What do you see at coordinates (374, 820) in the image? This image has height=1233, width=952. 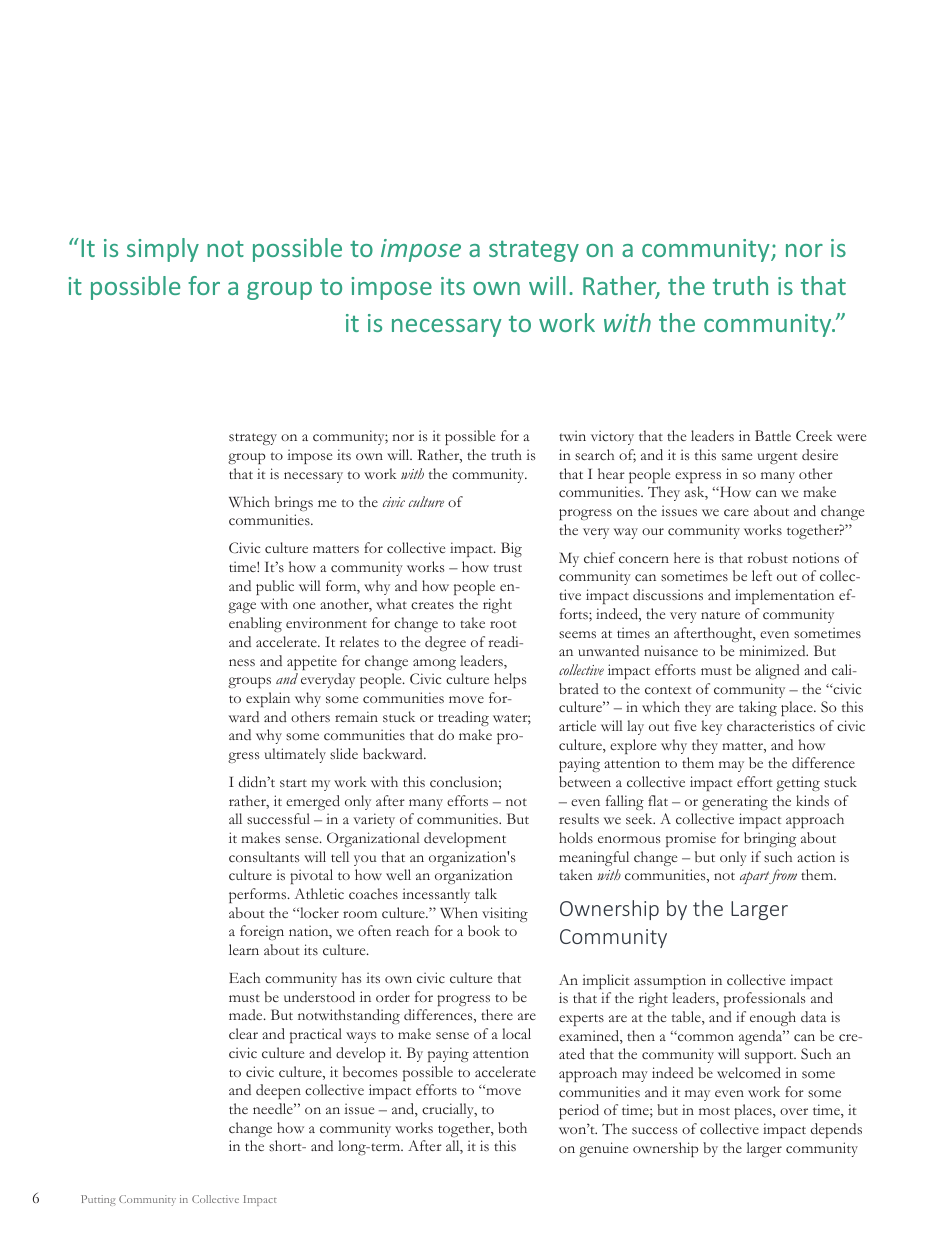 I see `variety` at bounding box center [374, 820].
